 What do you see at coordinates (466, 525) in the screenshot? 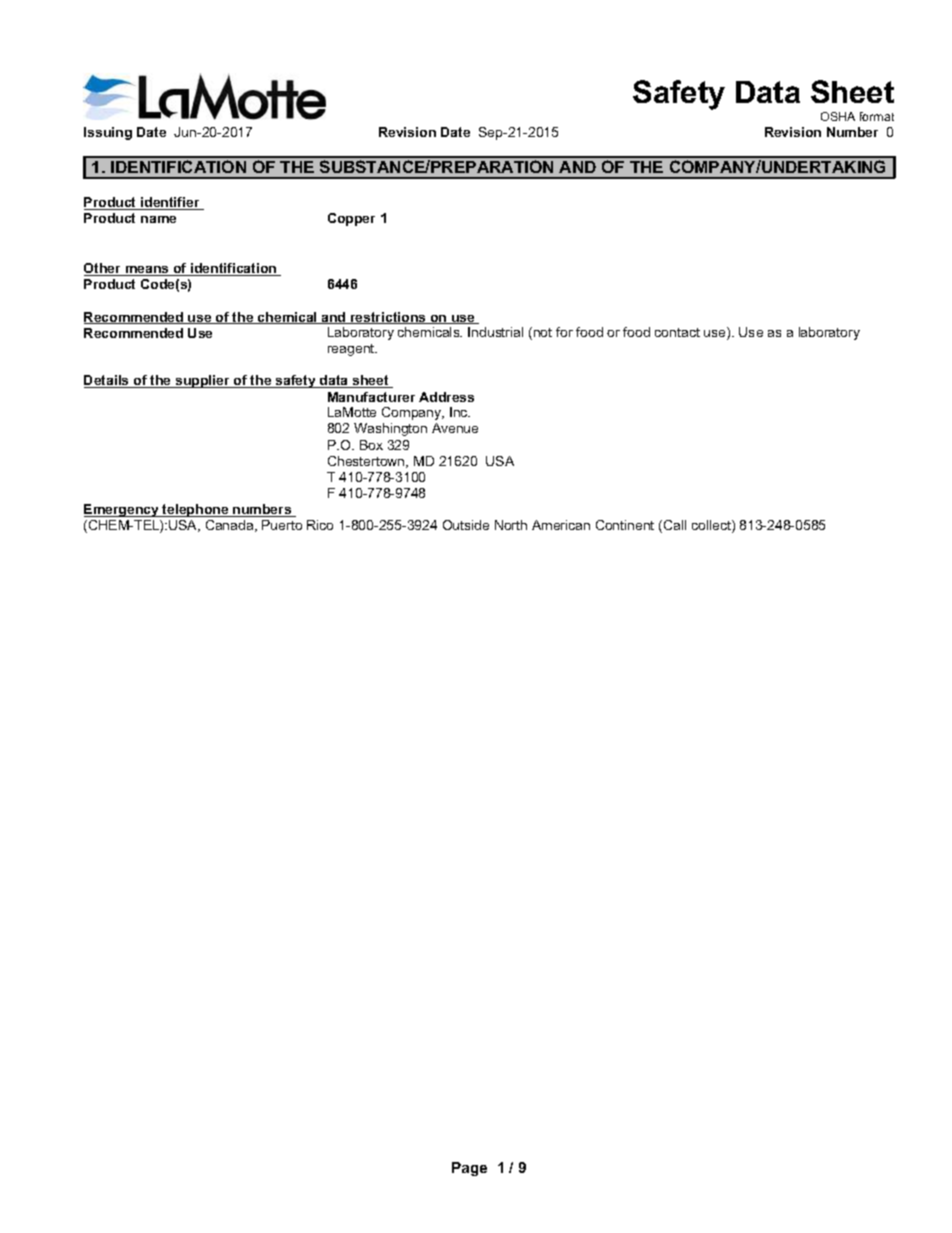
I see `Outside` at bounding box center [466, 525].
